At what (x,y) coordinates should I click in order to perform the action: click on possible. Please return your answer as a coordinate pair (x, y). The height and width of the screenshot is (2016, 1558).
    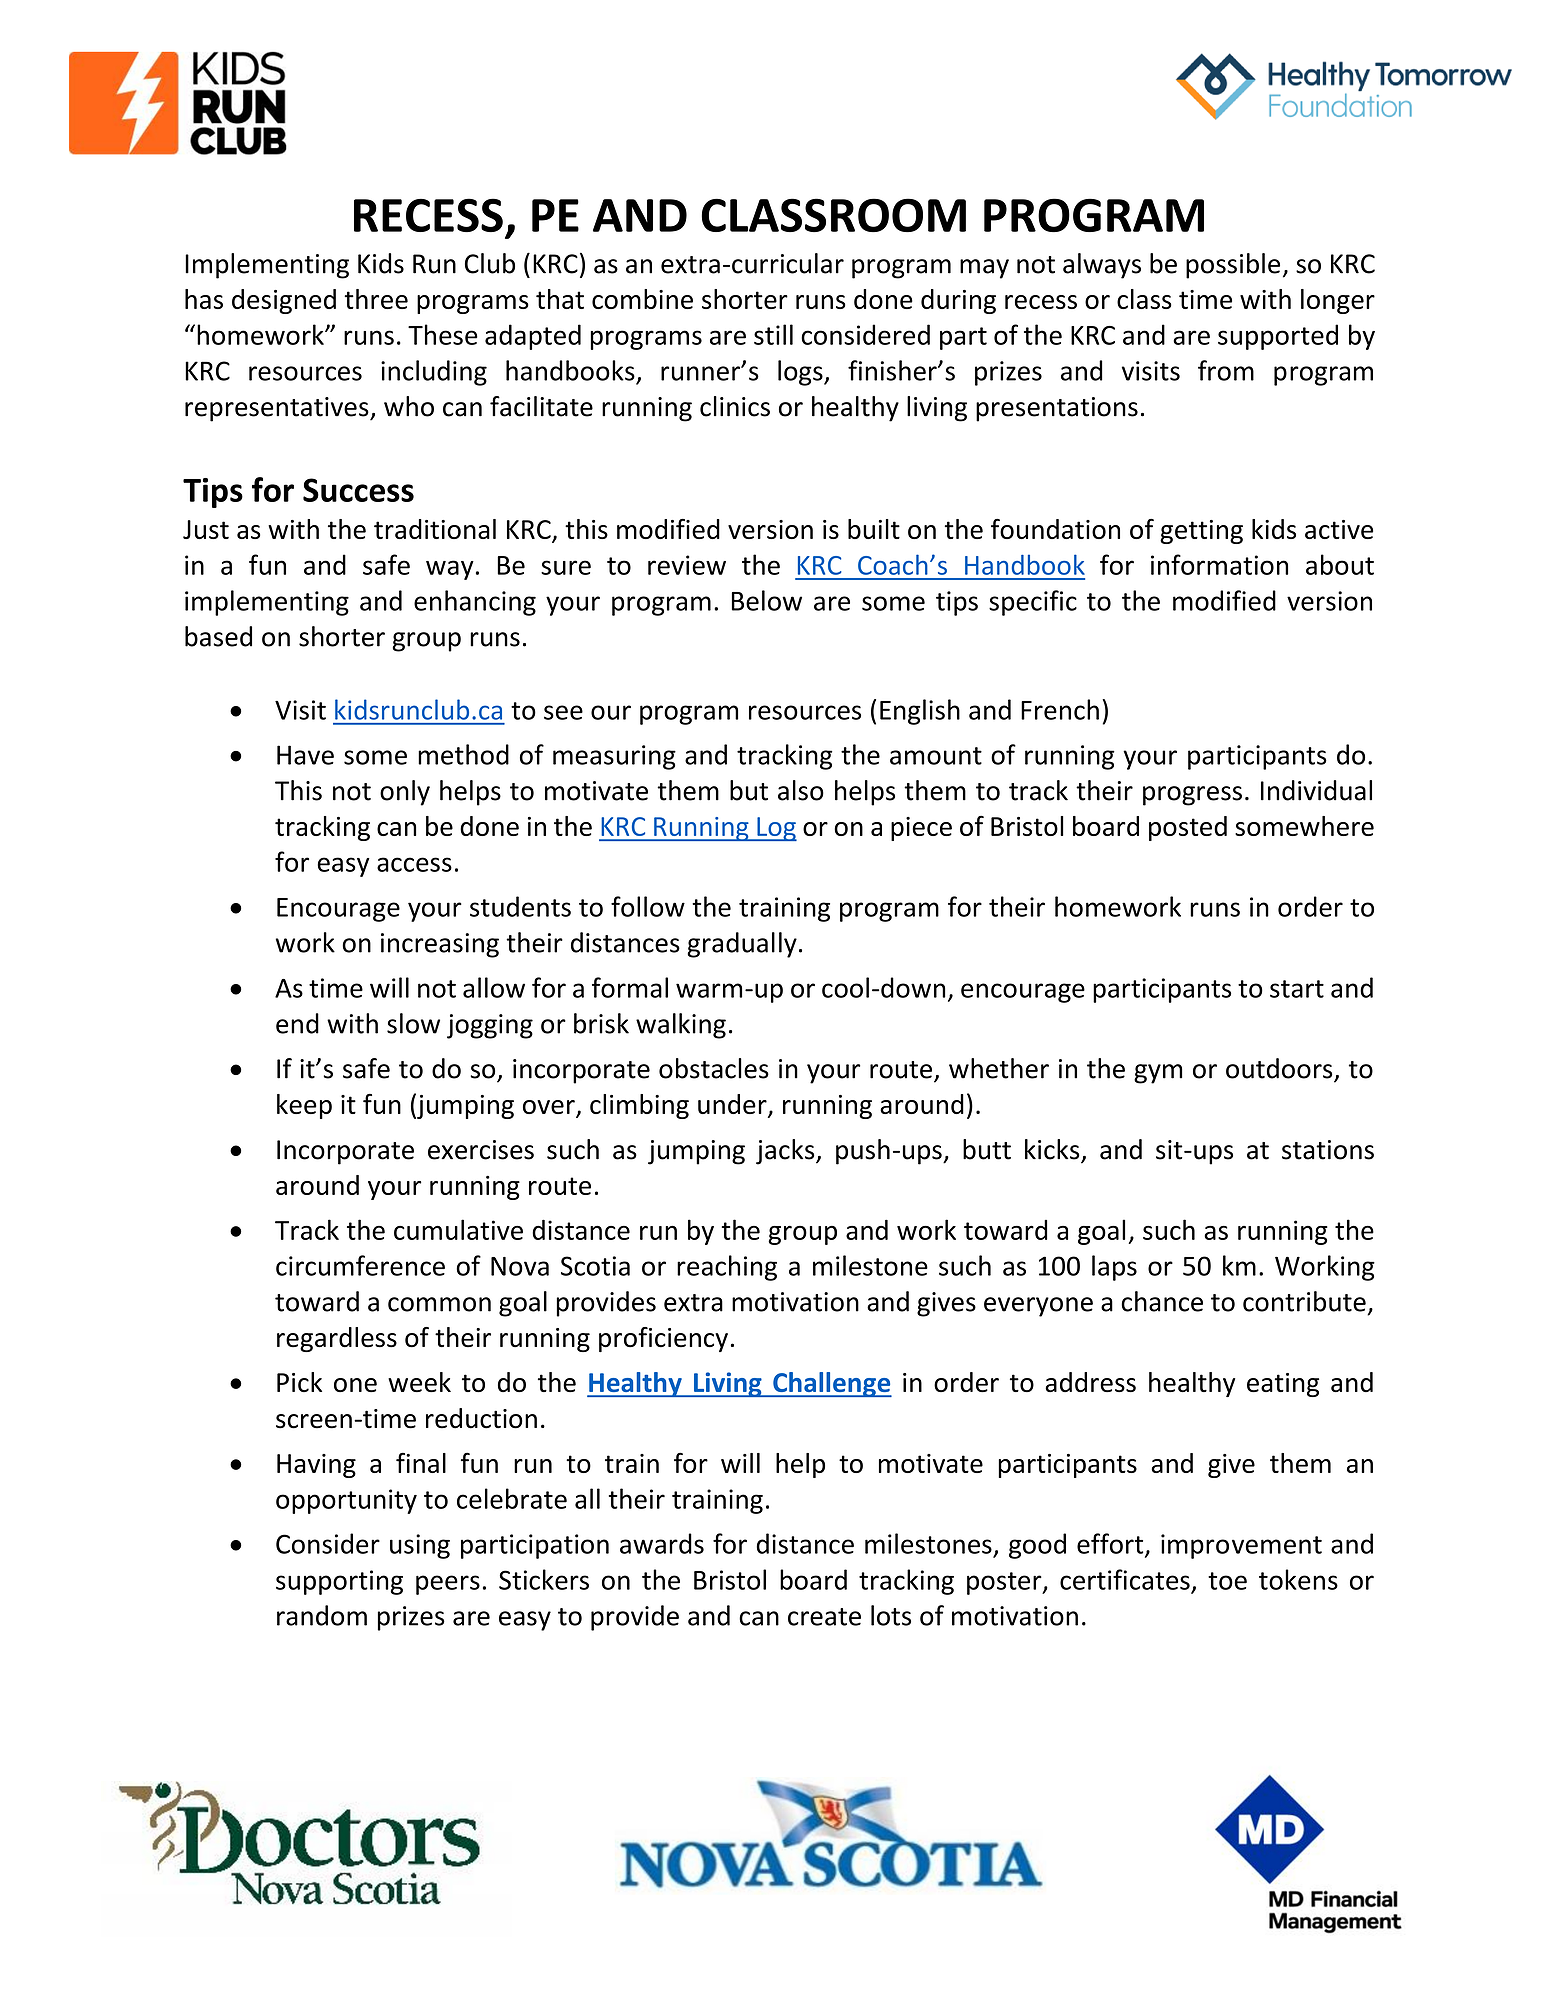
    Looking at the image, I should click on (1233, 266).
